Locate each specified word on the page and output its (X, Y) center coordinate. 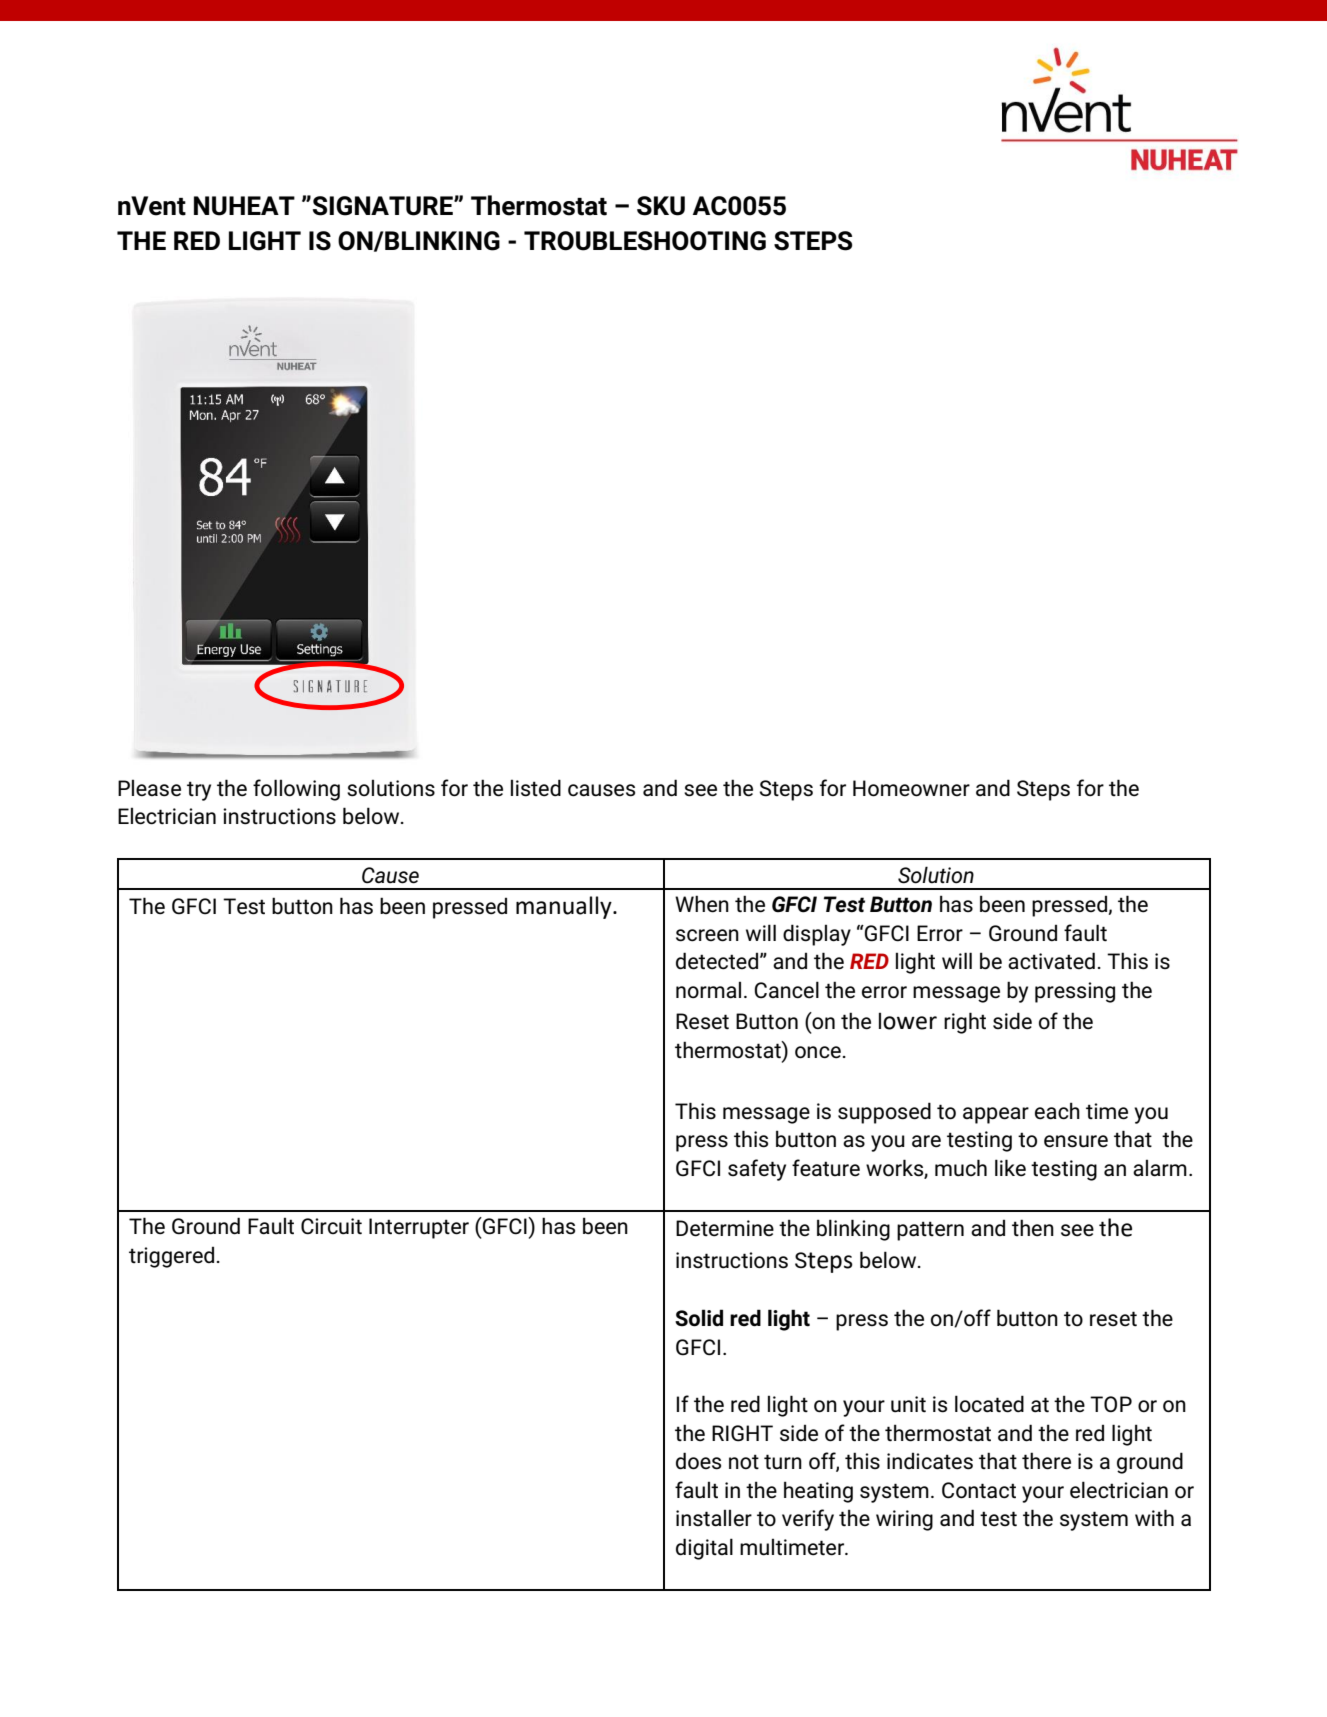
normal (708, 990)
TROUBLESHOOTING (645, 241)
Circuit (331, 1226)
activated (1051, 961)
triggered (171, 1257)
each (1057, 1111)
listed (536, 788)
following (296, 790)
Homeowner (911, 788)
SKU (661, 206)
